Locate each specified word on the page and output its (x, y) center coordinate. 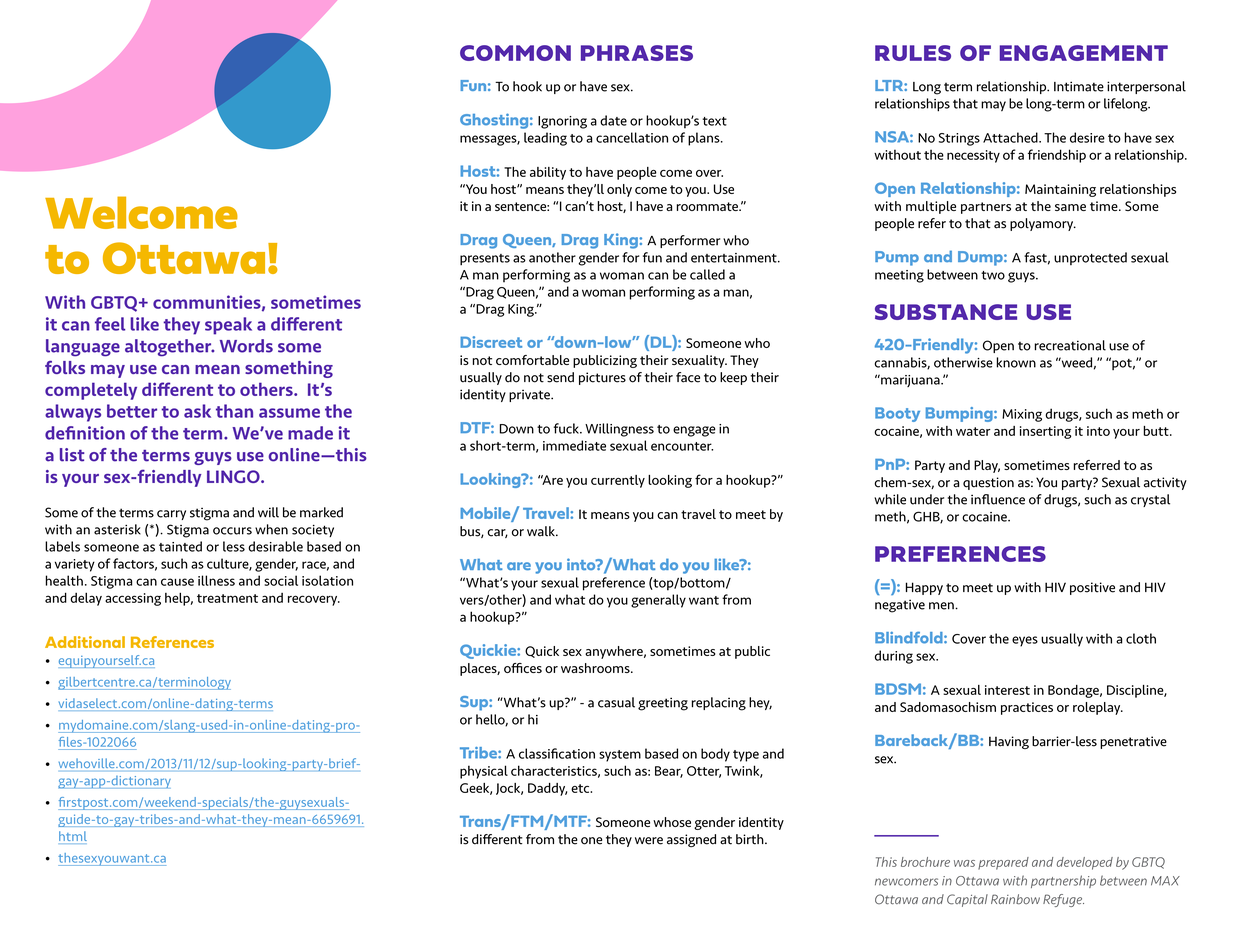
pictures (602, 378)
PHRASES (637, 53)
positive (1092, 588)
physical (484, 772)
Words (246, 346)
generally (658, 601)
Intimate (1079, 86)
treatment (227, 598)
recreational (1070, 345)
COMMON (515, 53)
